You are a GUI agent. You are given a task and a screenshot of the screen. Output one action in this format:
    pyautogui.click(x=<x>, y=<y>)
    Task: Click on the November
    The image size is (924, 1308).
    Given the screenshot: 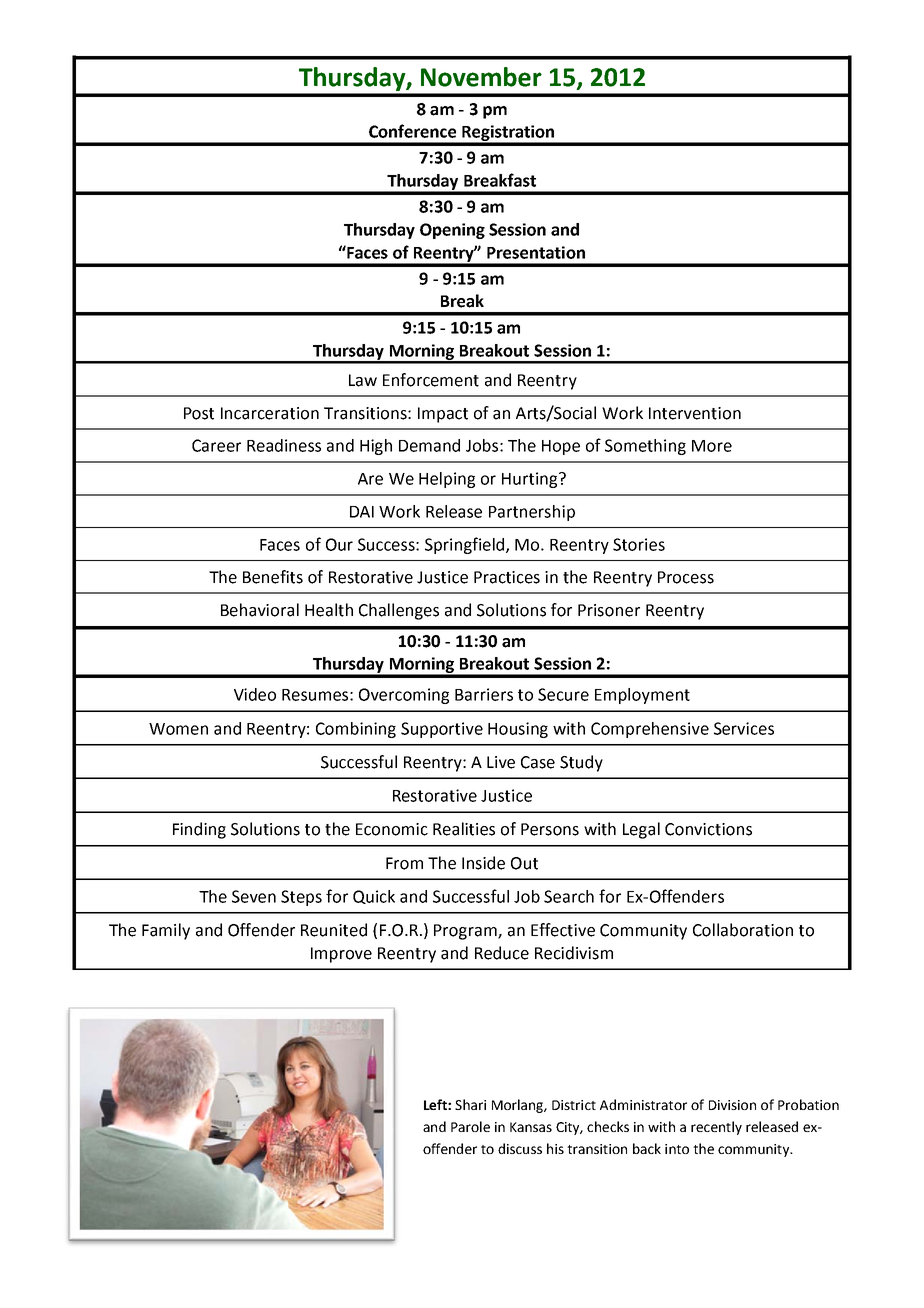 What is the action you would take?
    pyautogui.click(x=481, y=77)
